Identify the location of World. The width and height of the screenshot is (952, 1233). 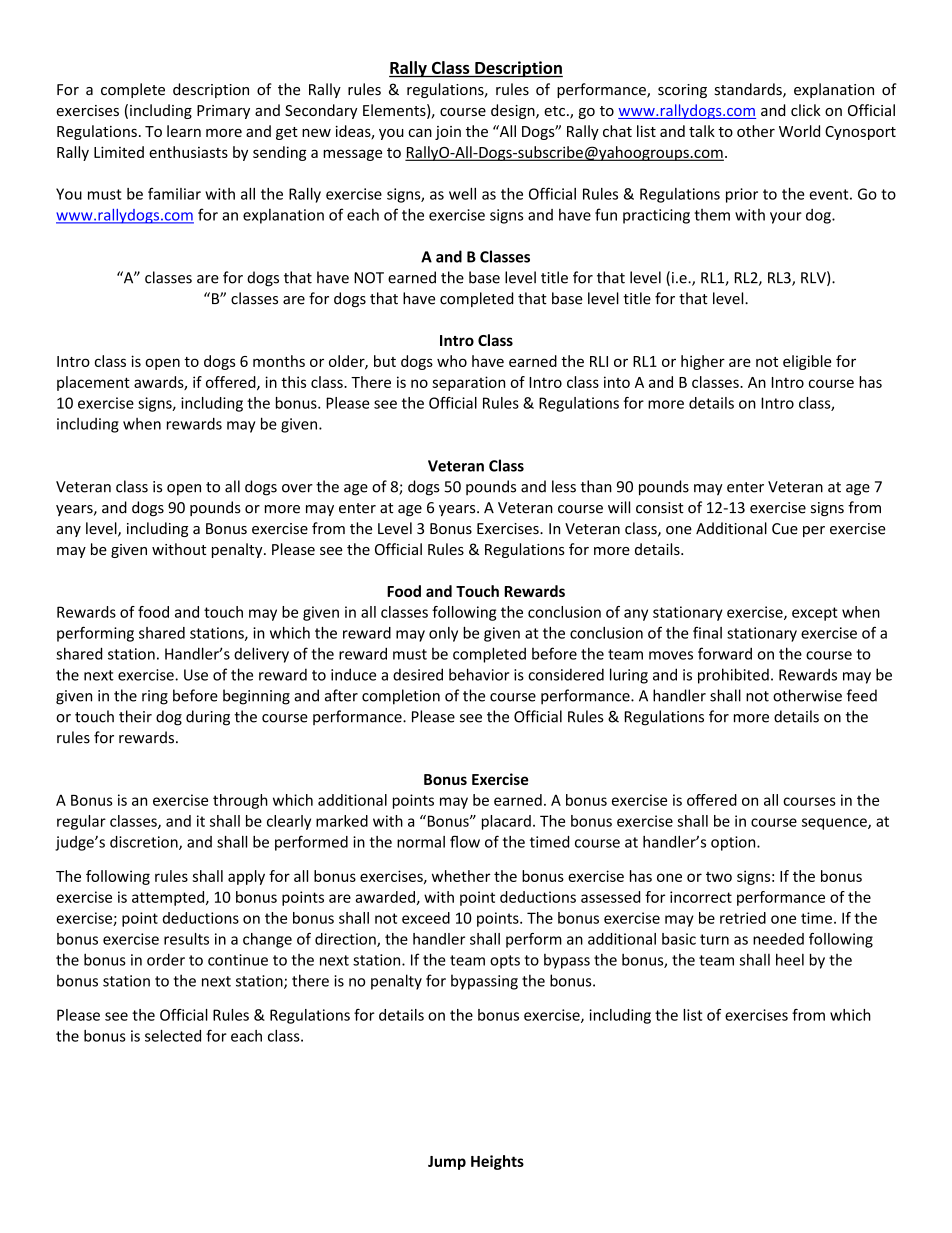
(799, 131).
